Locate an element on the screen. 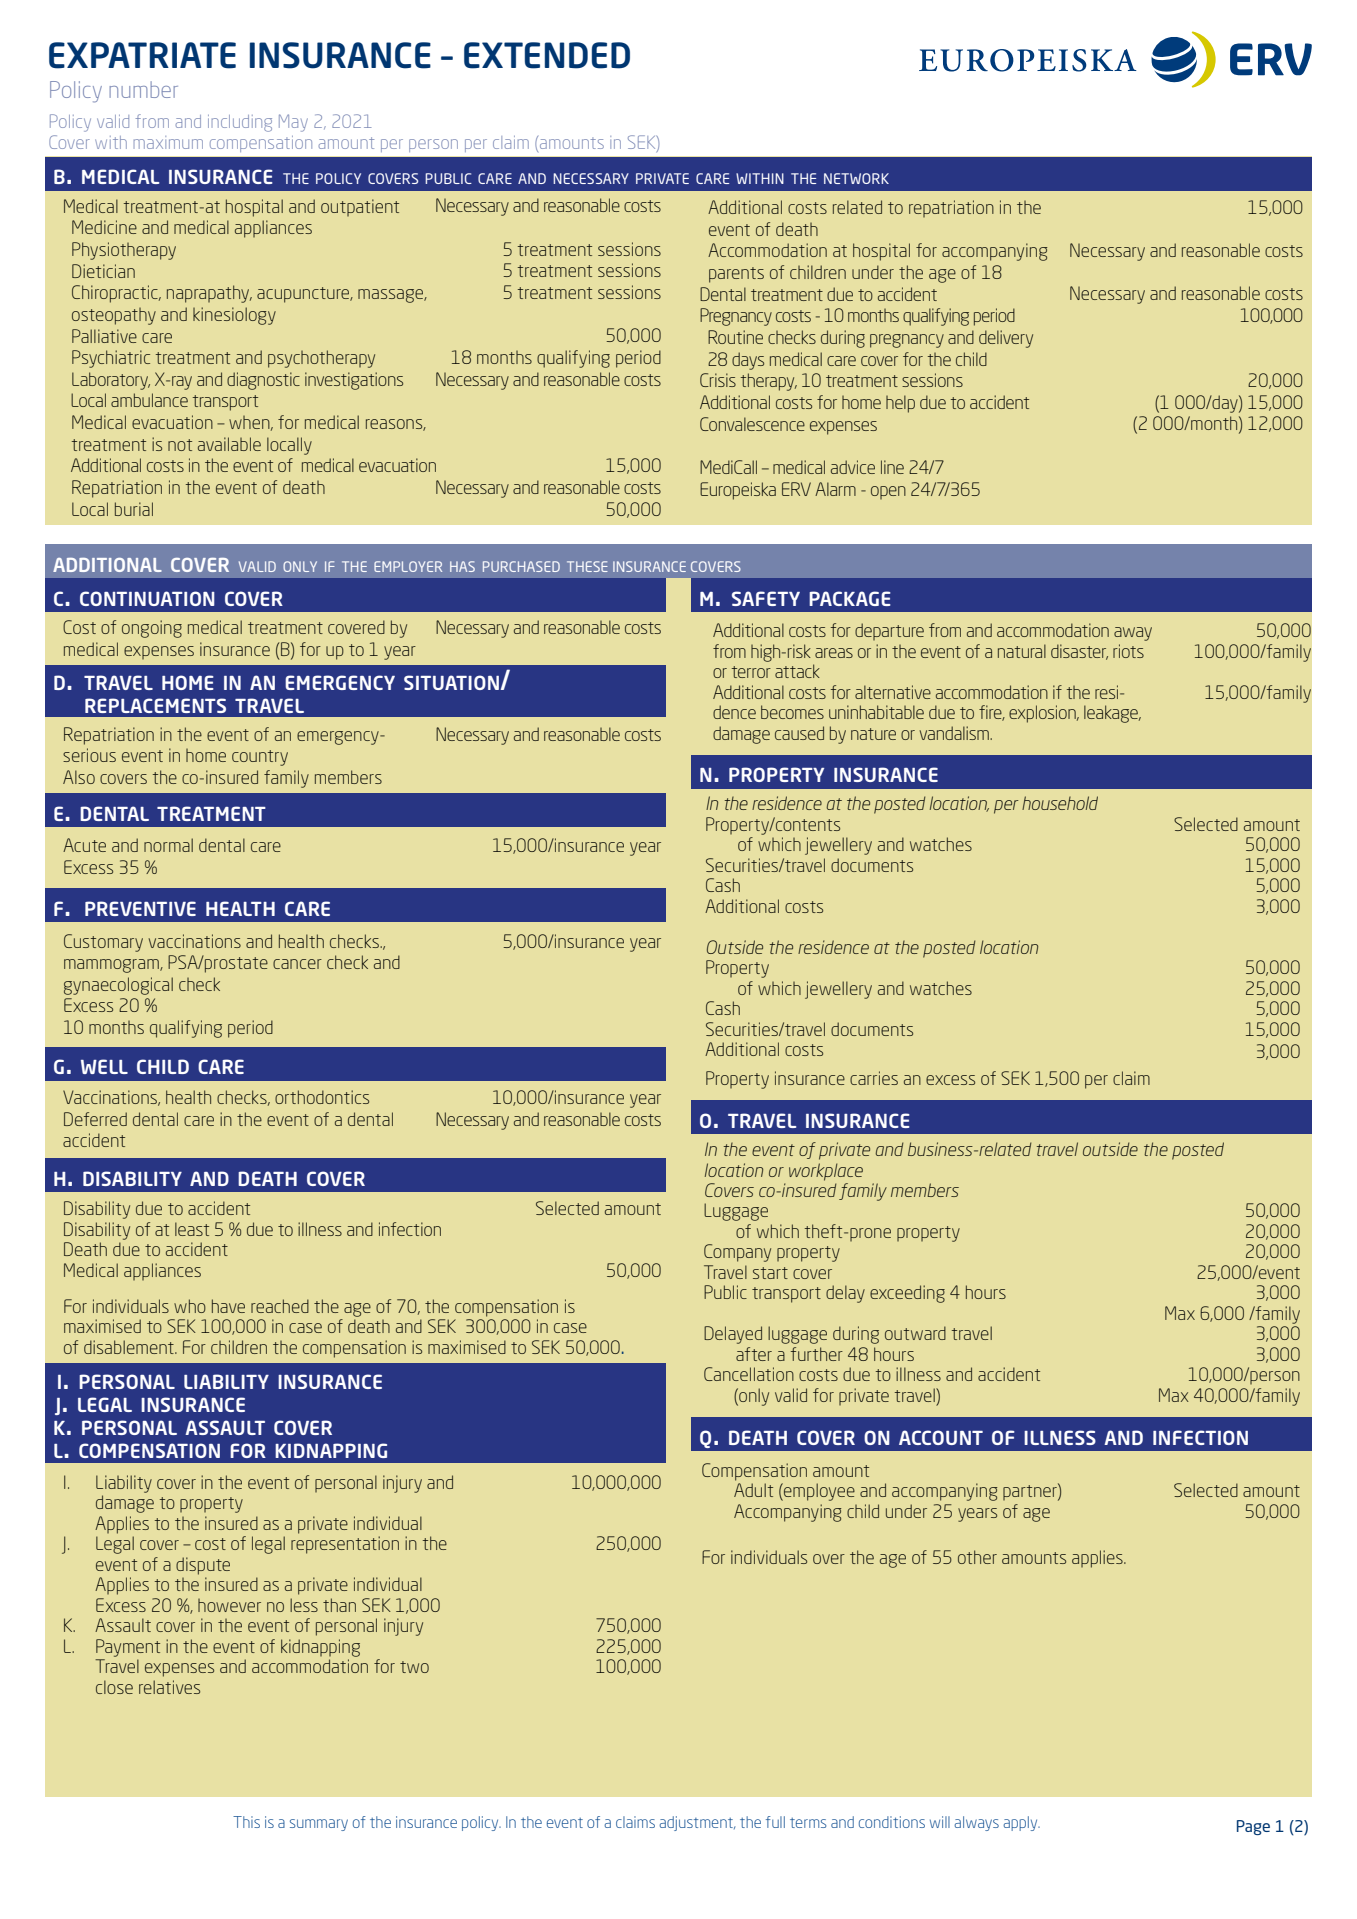  adjustment is located at coordinates (697, 1823).
